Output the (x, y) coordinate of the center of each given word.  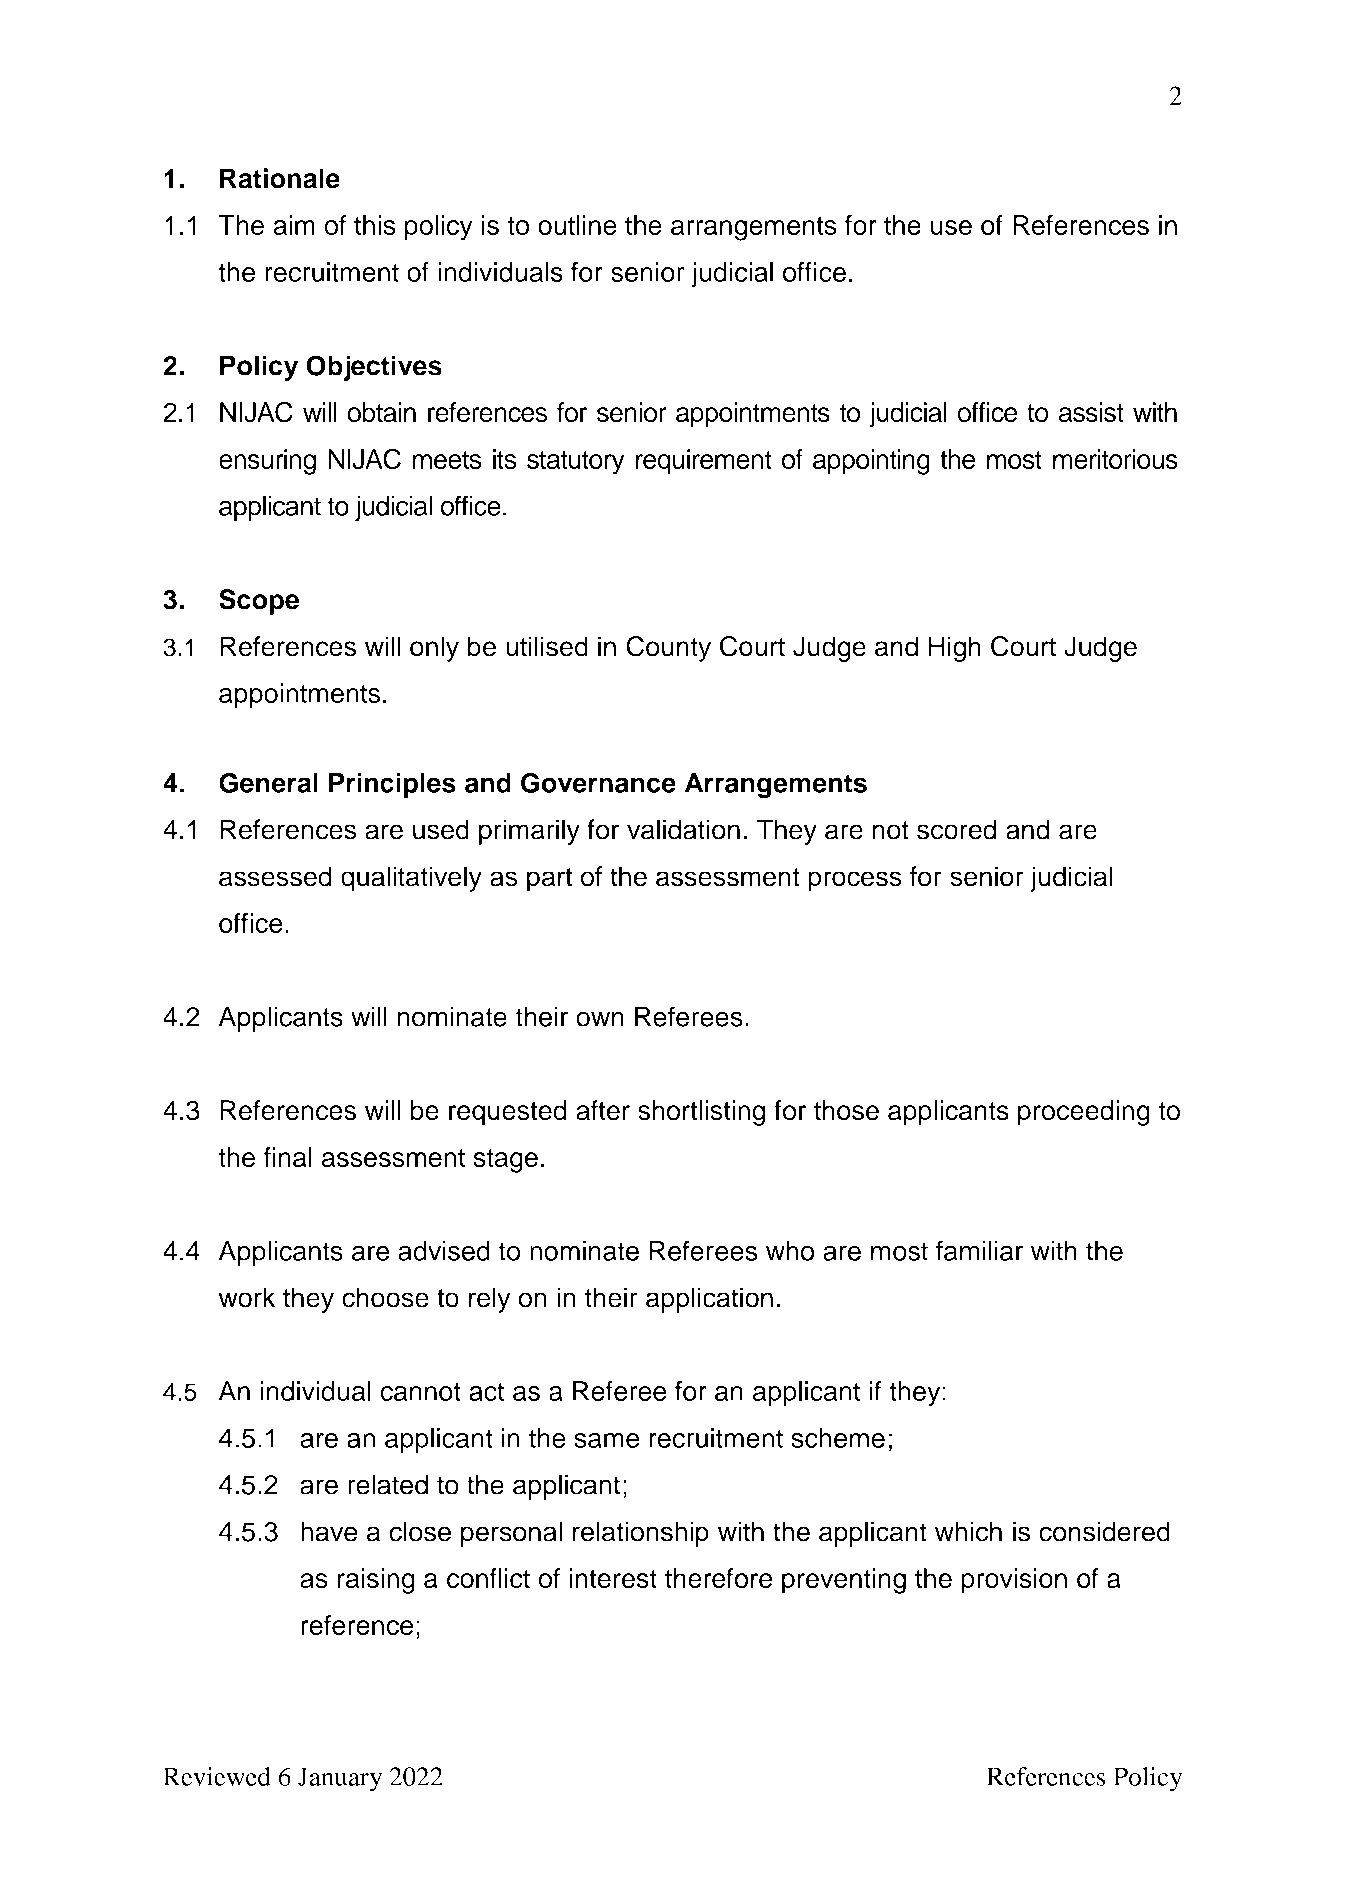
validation (683, 829)
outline (577, 225)
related (388, 1484)
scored (956, 829)
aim (294, 225)
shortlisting (701, 1113)
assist (1091, 412)
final (288, 1157)
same (607, 1440)
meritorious (1115, 459)
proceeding (1084, 1113)
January (340, 1779)
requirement (704, 462)
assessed (275, 876)
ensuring (267, 462)
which (968, 1531)
